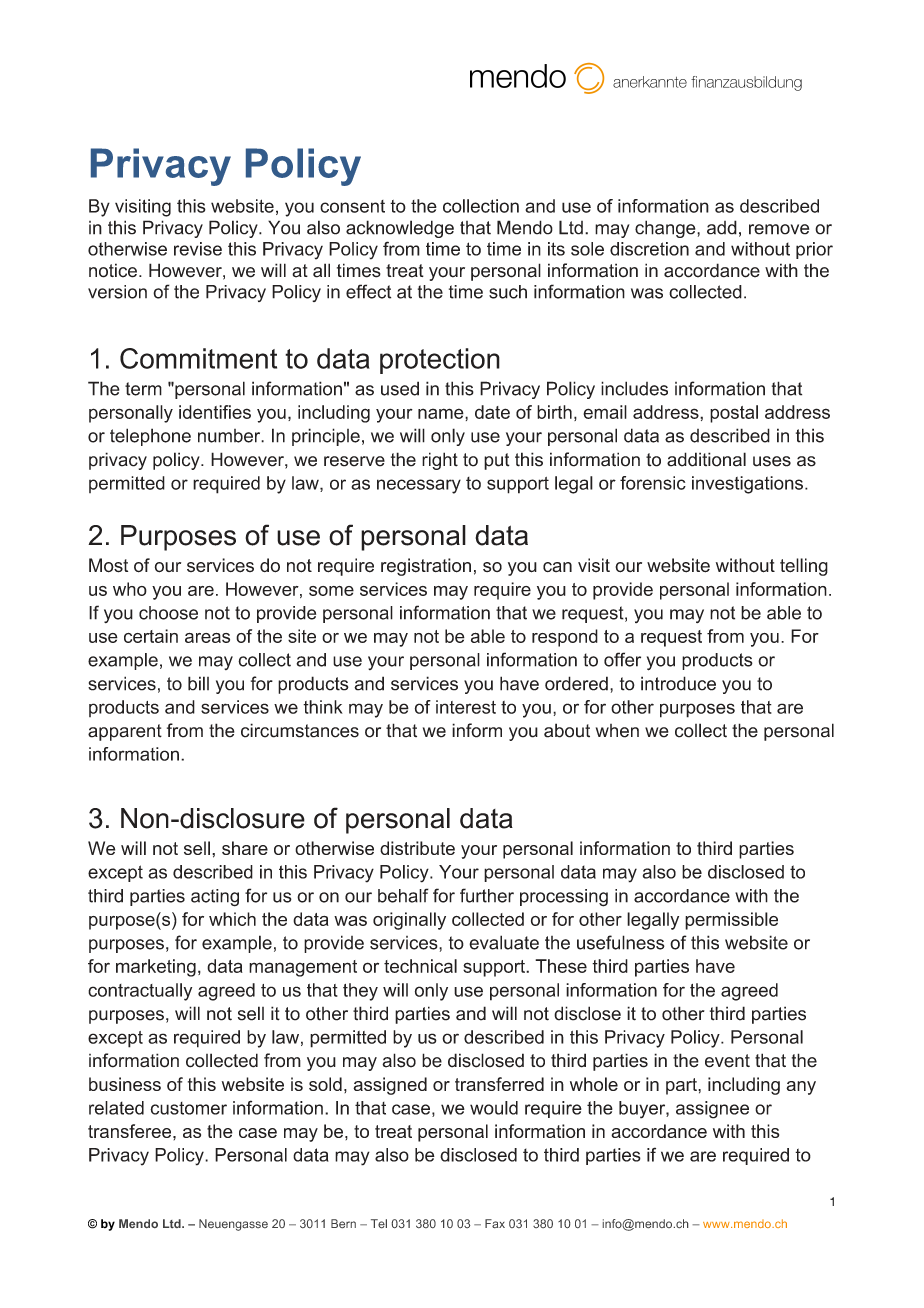 The width and height of the document is (924, 1308). What do you see at coordinates (131, 1131) in the document?
I see `transferee` at bounding box center [131, 1131].
